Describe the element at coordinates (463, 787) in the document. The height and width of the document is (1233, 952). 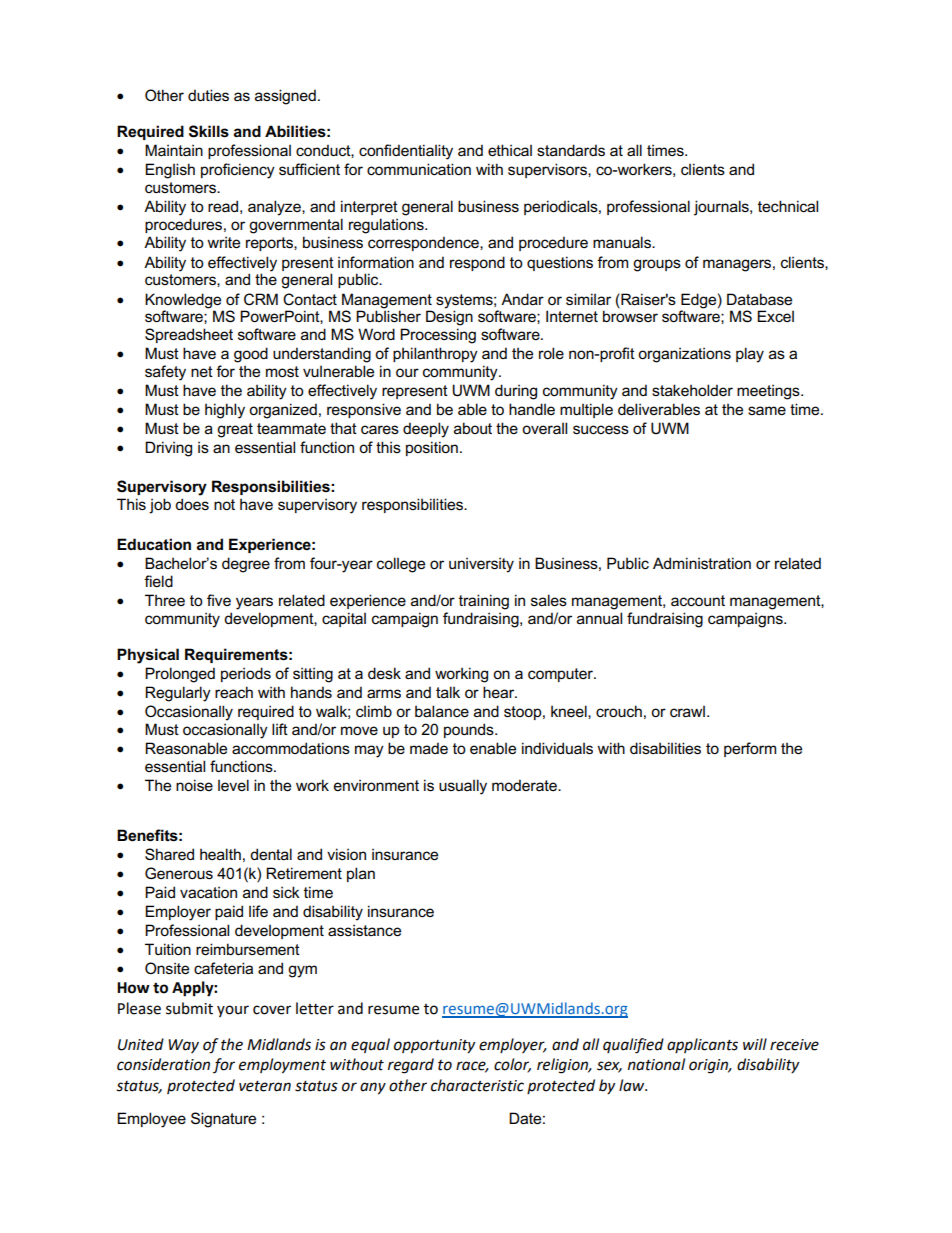
I see `usually` at that location.
